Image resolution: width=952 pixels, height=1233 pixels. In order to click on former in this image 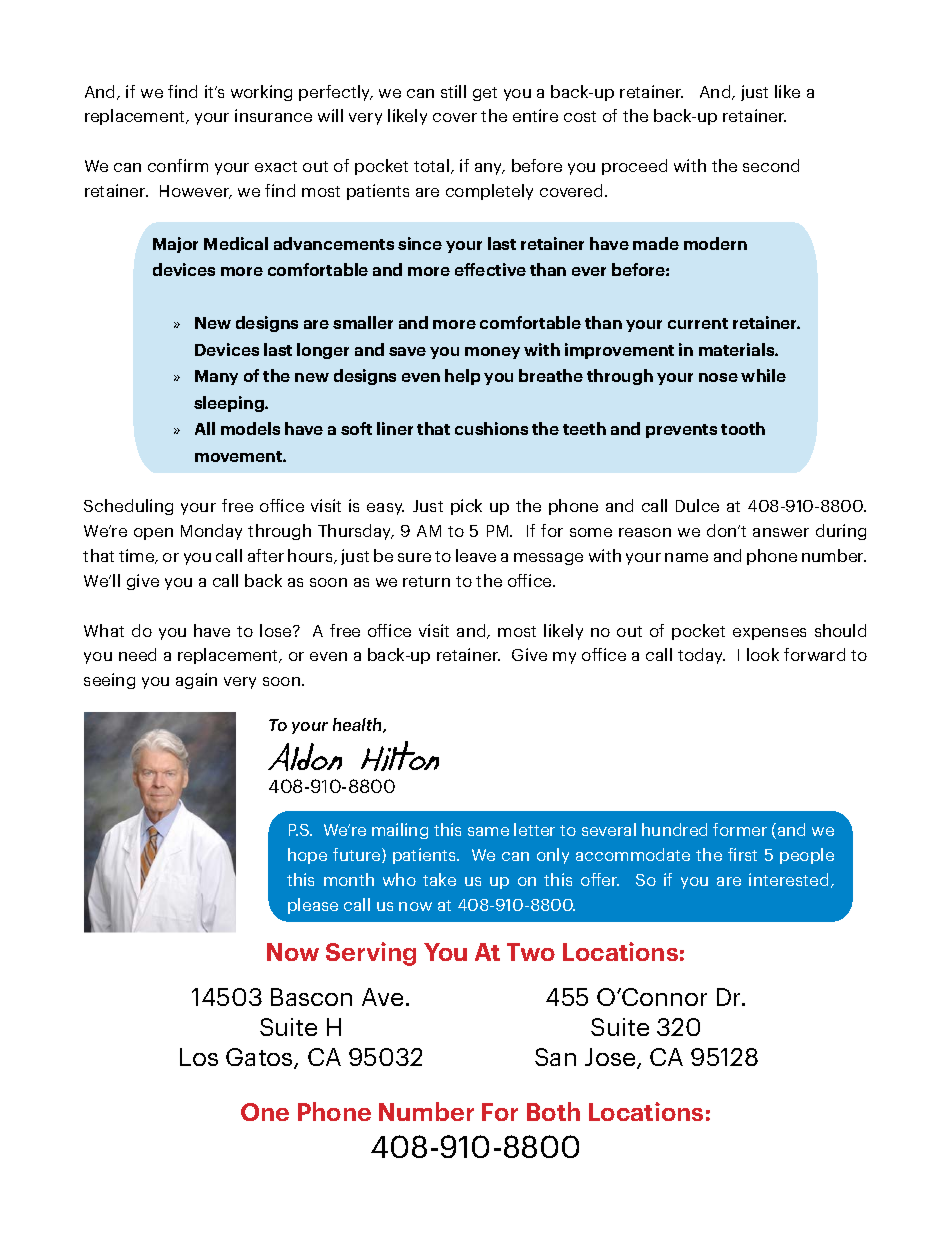, I will do `click(740, 829)`.
